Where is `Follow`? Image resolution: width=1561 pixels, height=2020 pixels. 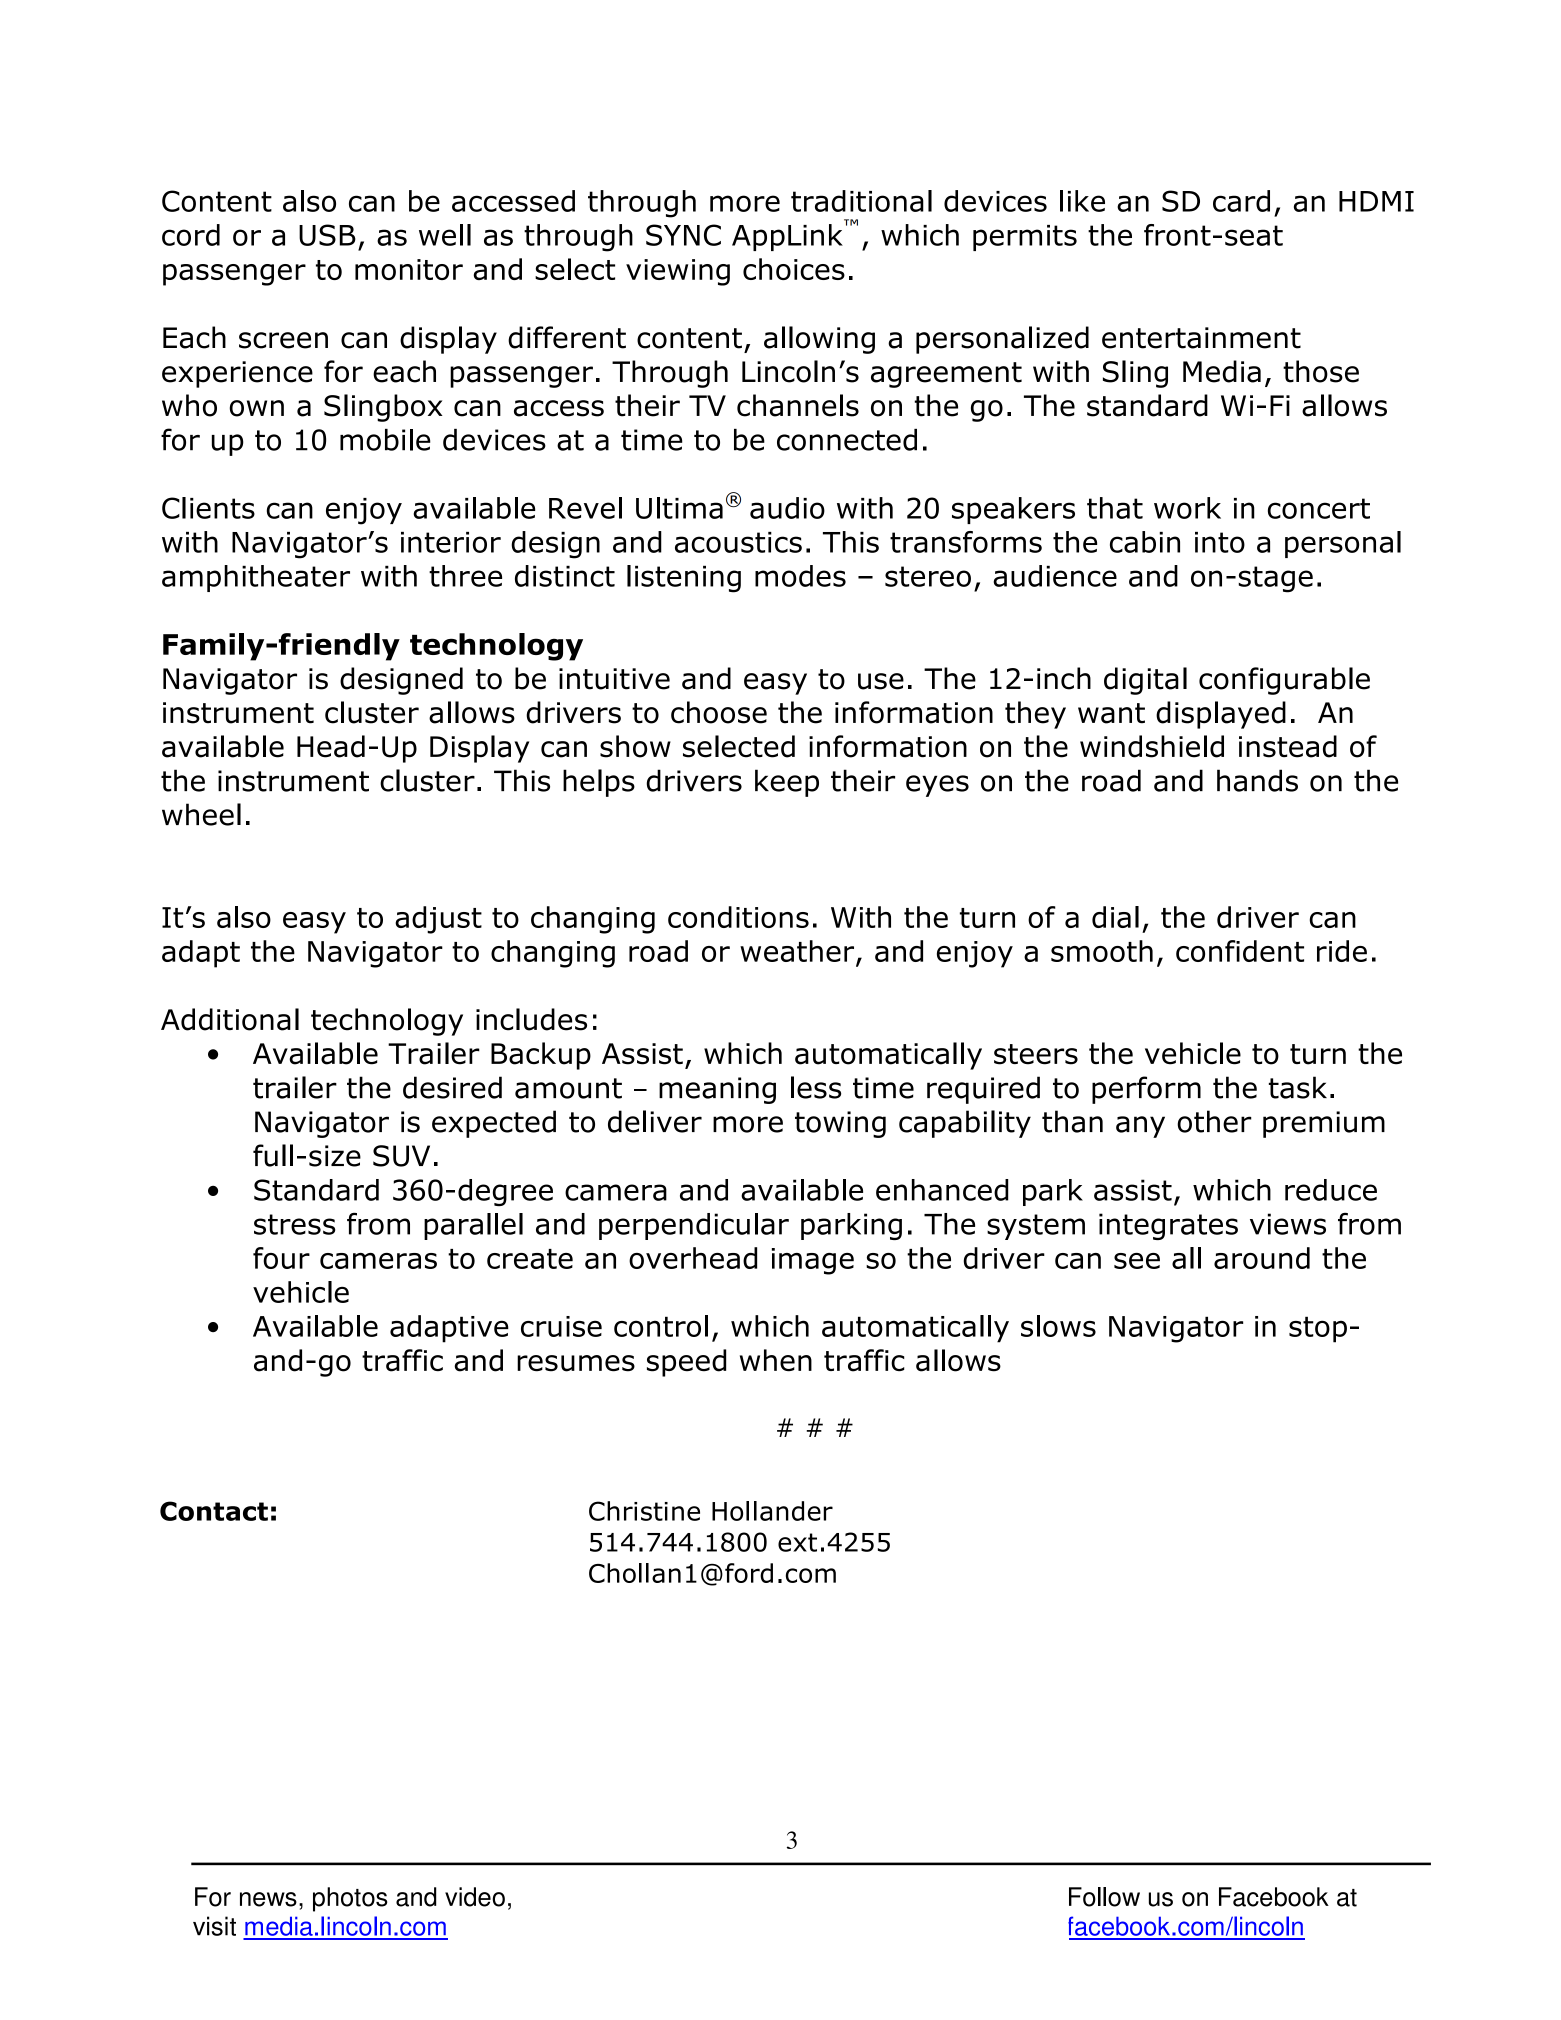 Follow is located at coordinates (1104, 1897).
